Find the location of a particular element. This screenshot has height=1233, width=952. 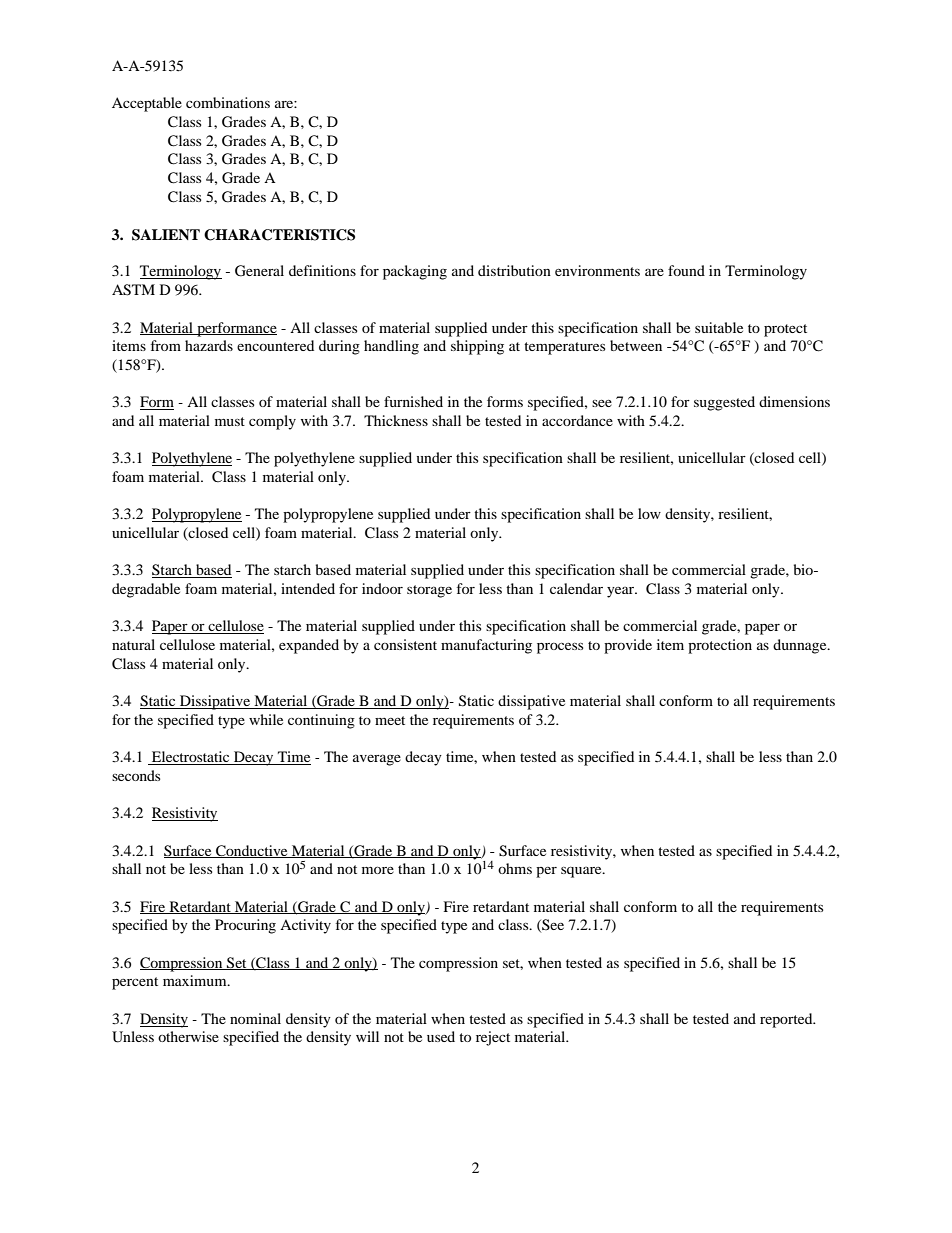

must is located at coordinates (230, 421).
